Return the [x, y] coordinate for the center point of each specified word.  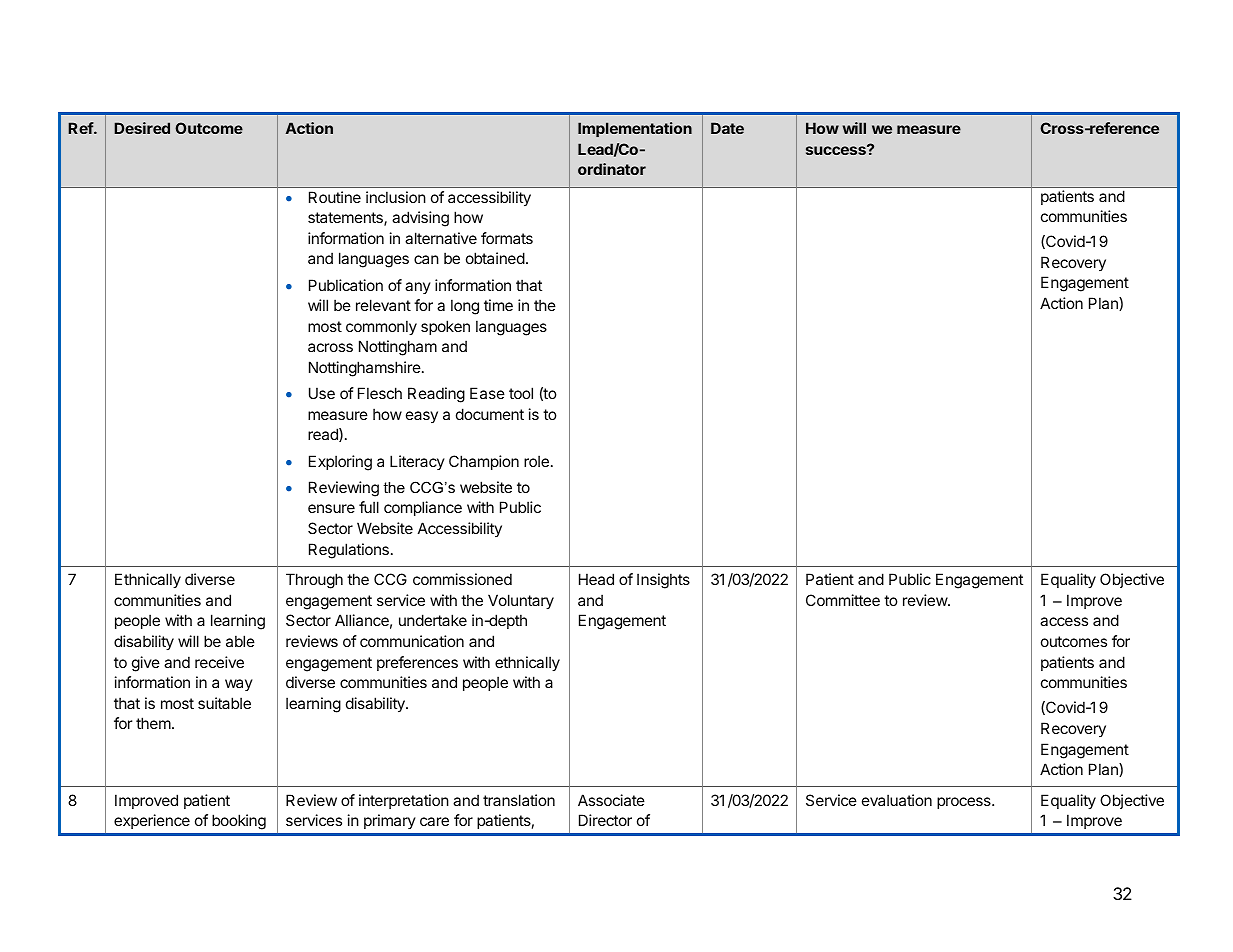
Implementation [635, 129]
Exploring [340, 463]
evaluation [897, 800]
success [837, 150]
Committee [843, 600]
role [536, 461]
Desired [142, 128]
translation [519, 800]
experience [152, 821]
